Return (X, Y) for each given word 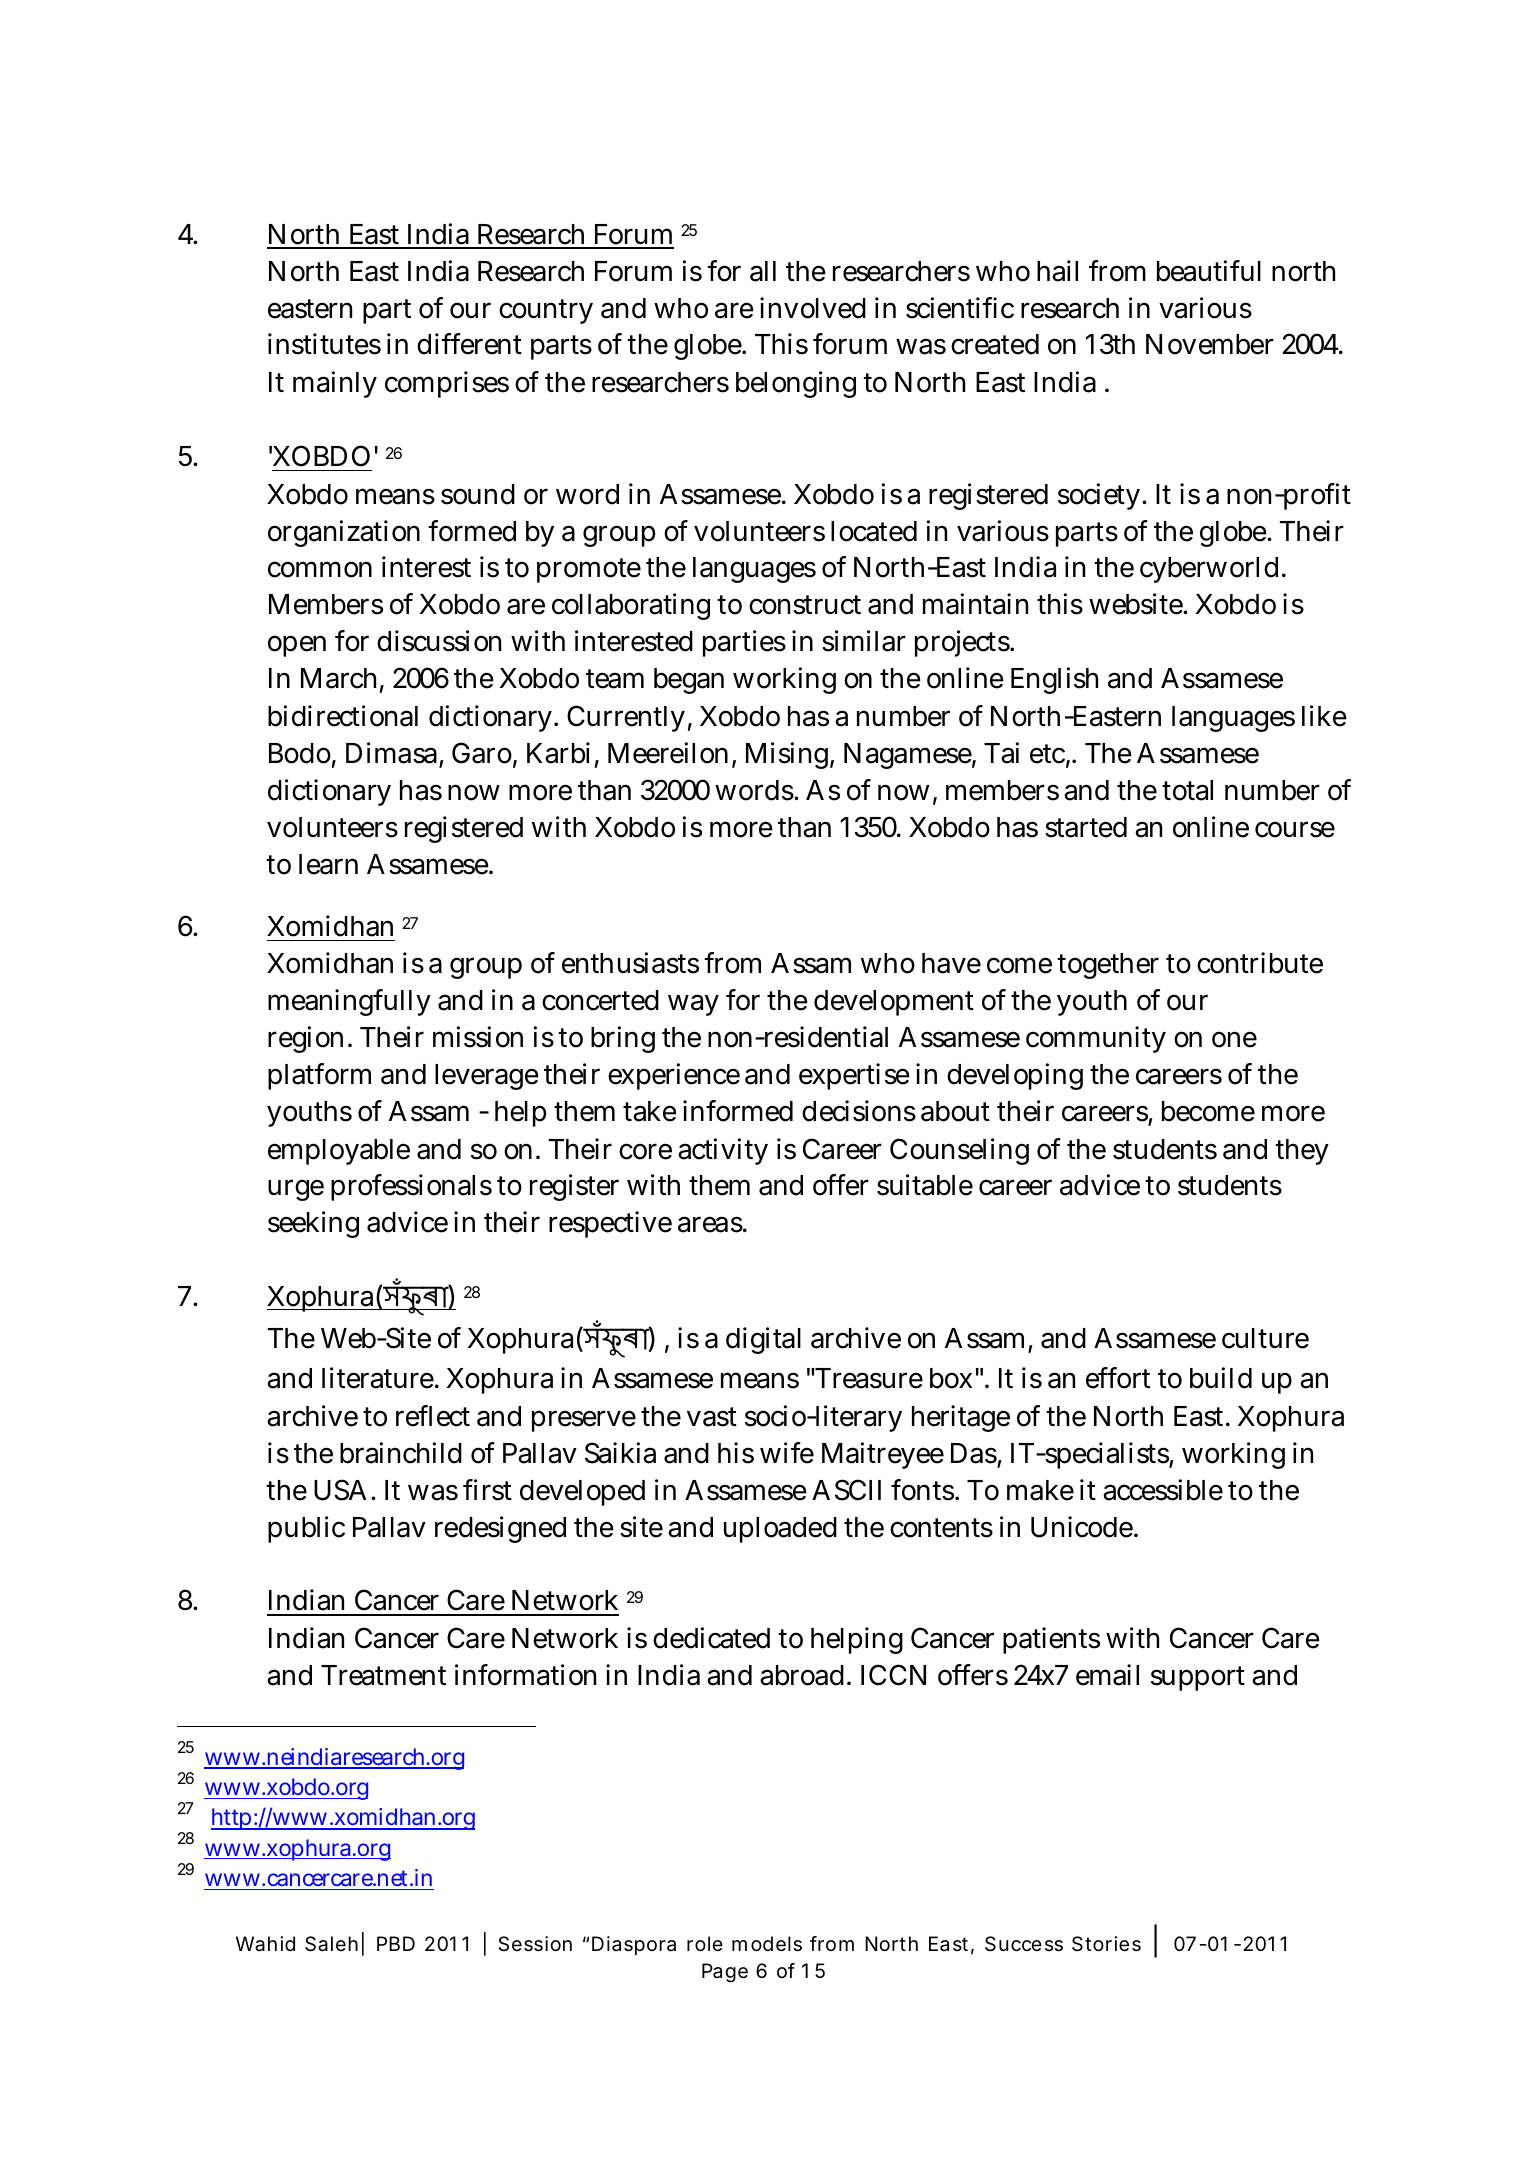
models (767, 1944)
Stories (1106, 1944)
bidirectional (343, 716)
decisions (859, 1111)
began (689, 681)
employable (339, 1152)
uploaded (780, 1530)
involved (813, 308)
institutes (324, 344)
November (1210, 344)
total (1187, 790)
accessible (1163, 1490)
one (1234, 1039)
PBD (396, 1943)
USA (340, 1490)
